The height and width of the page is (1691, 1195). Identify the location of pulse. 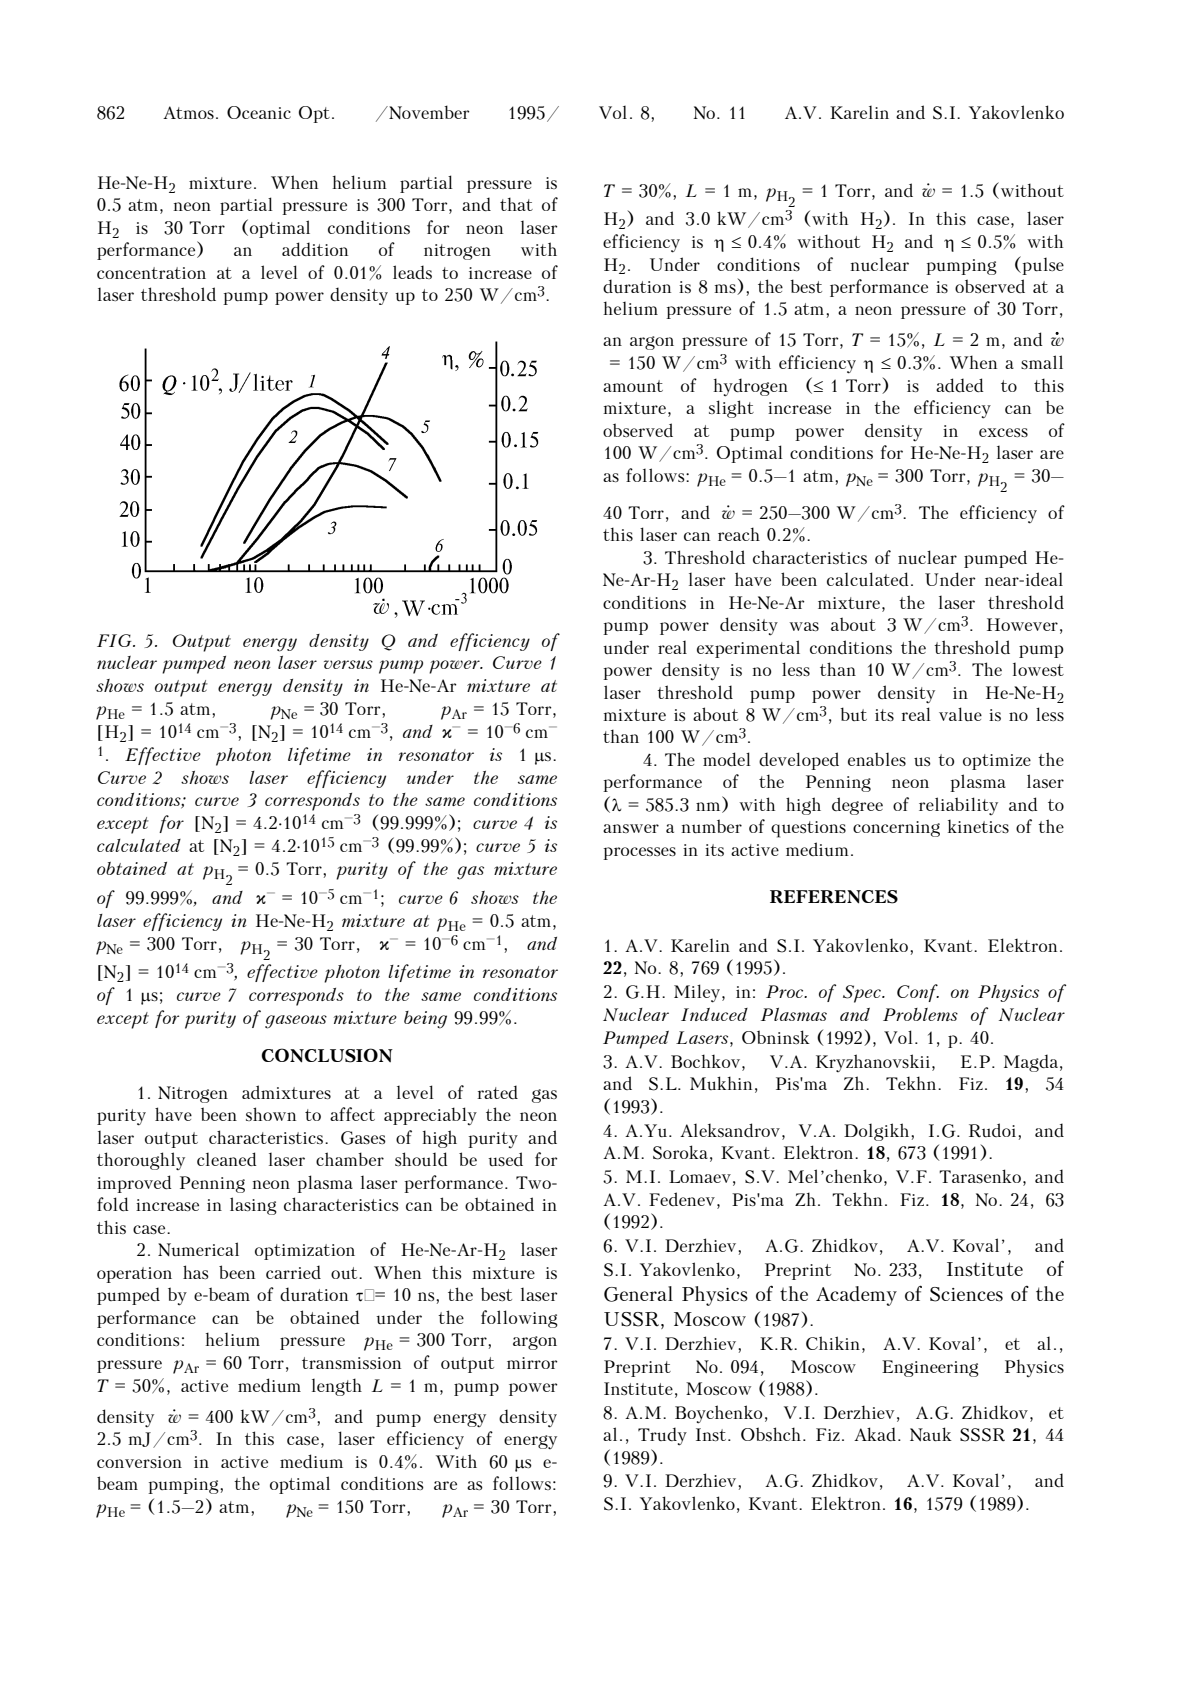
(1042, 265).
